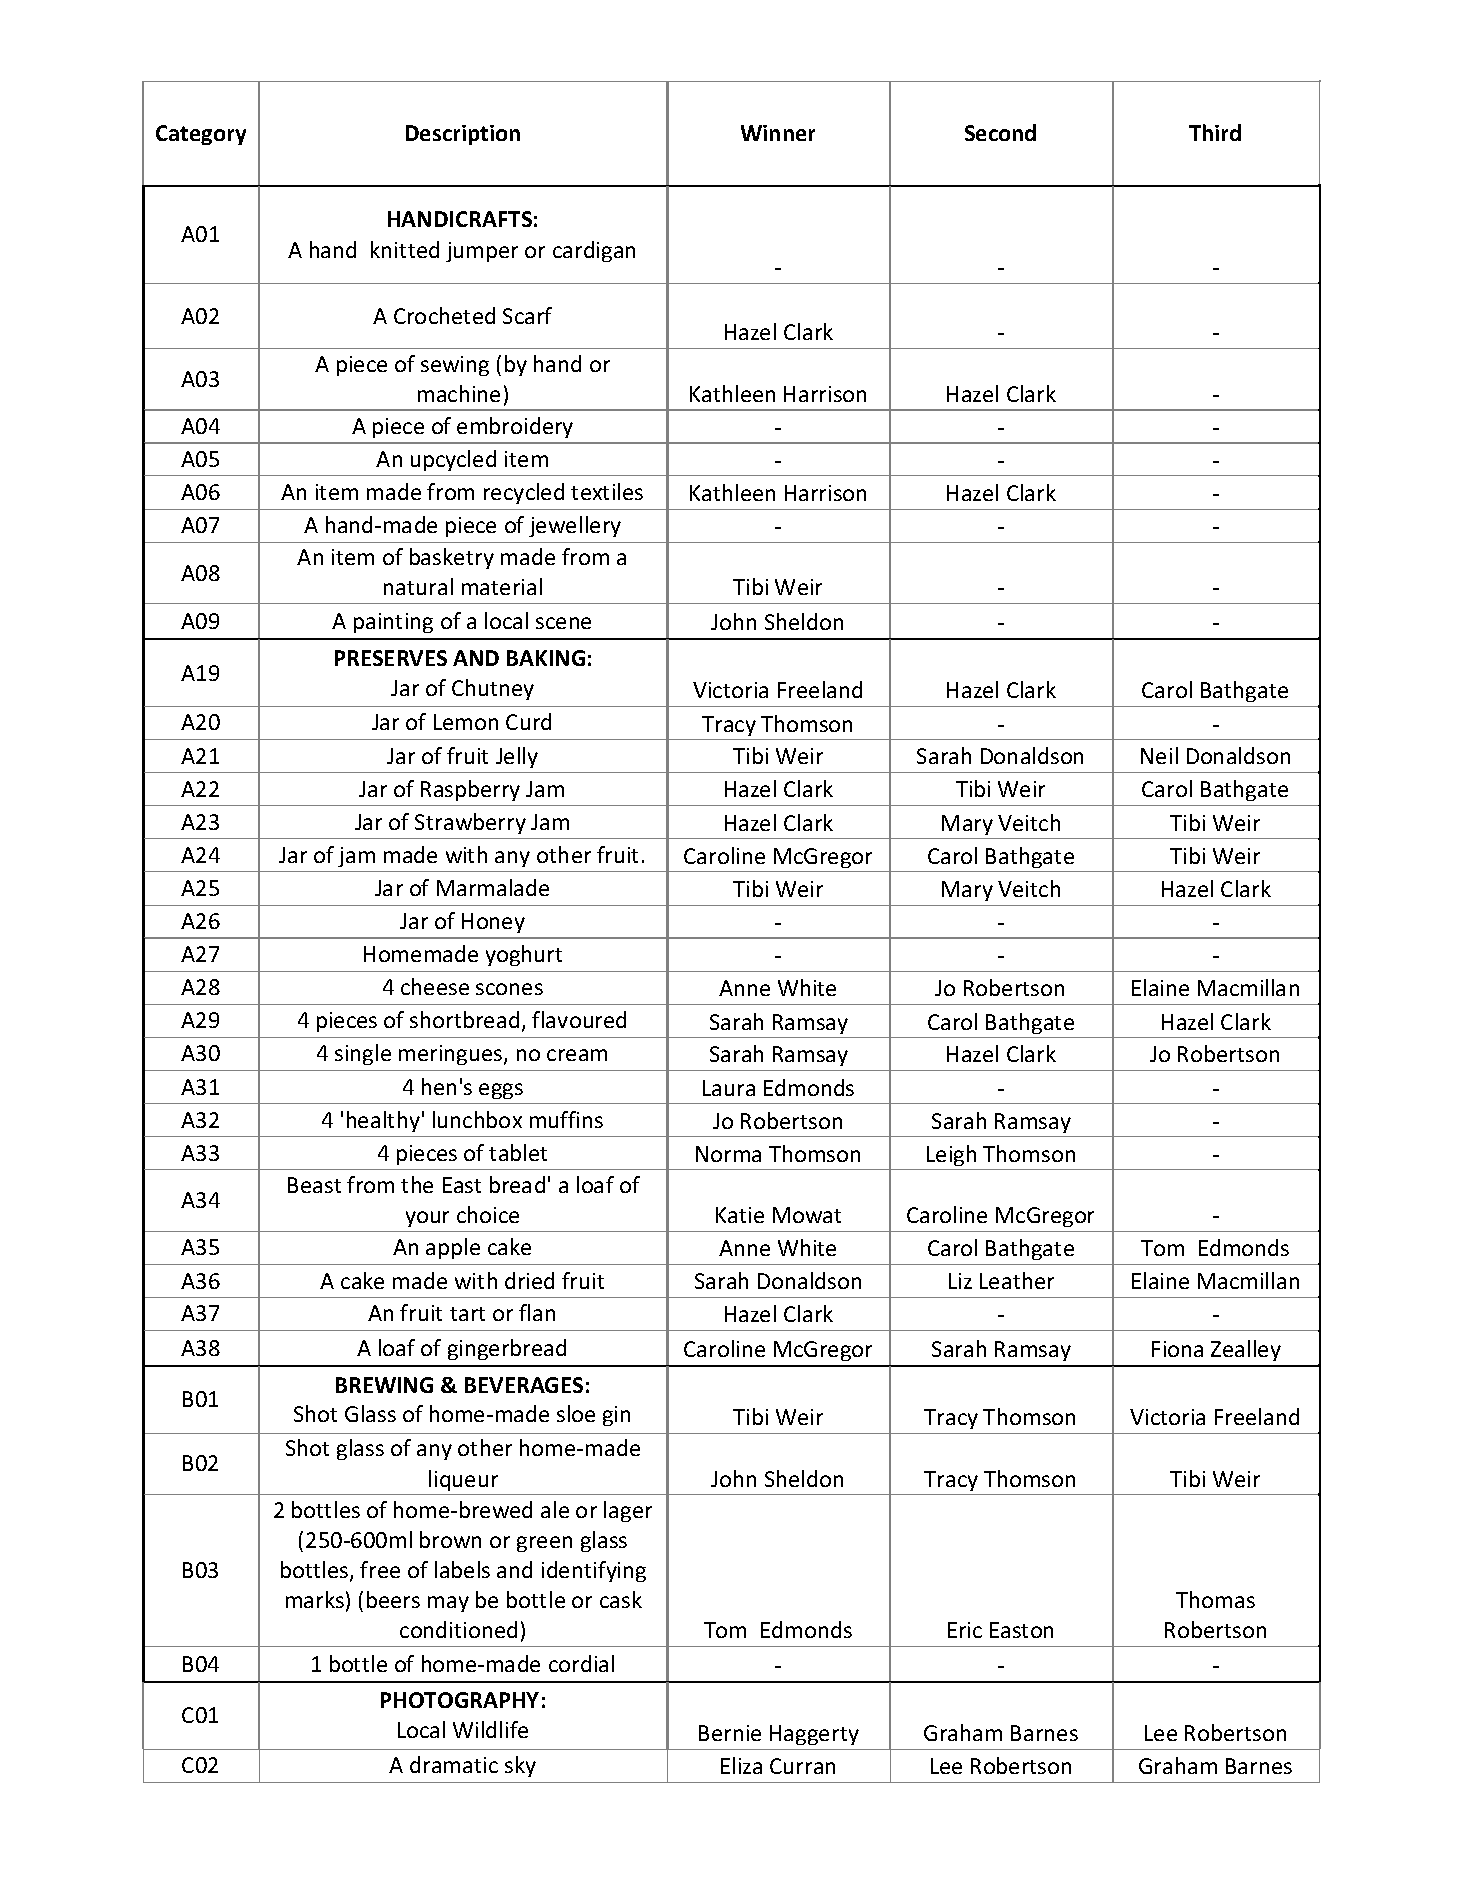  What do you see at coordinates (1159, 755) in the screenshot?
I see `Neil` at bounding box center [1159, 755].
